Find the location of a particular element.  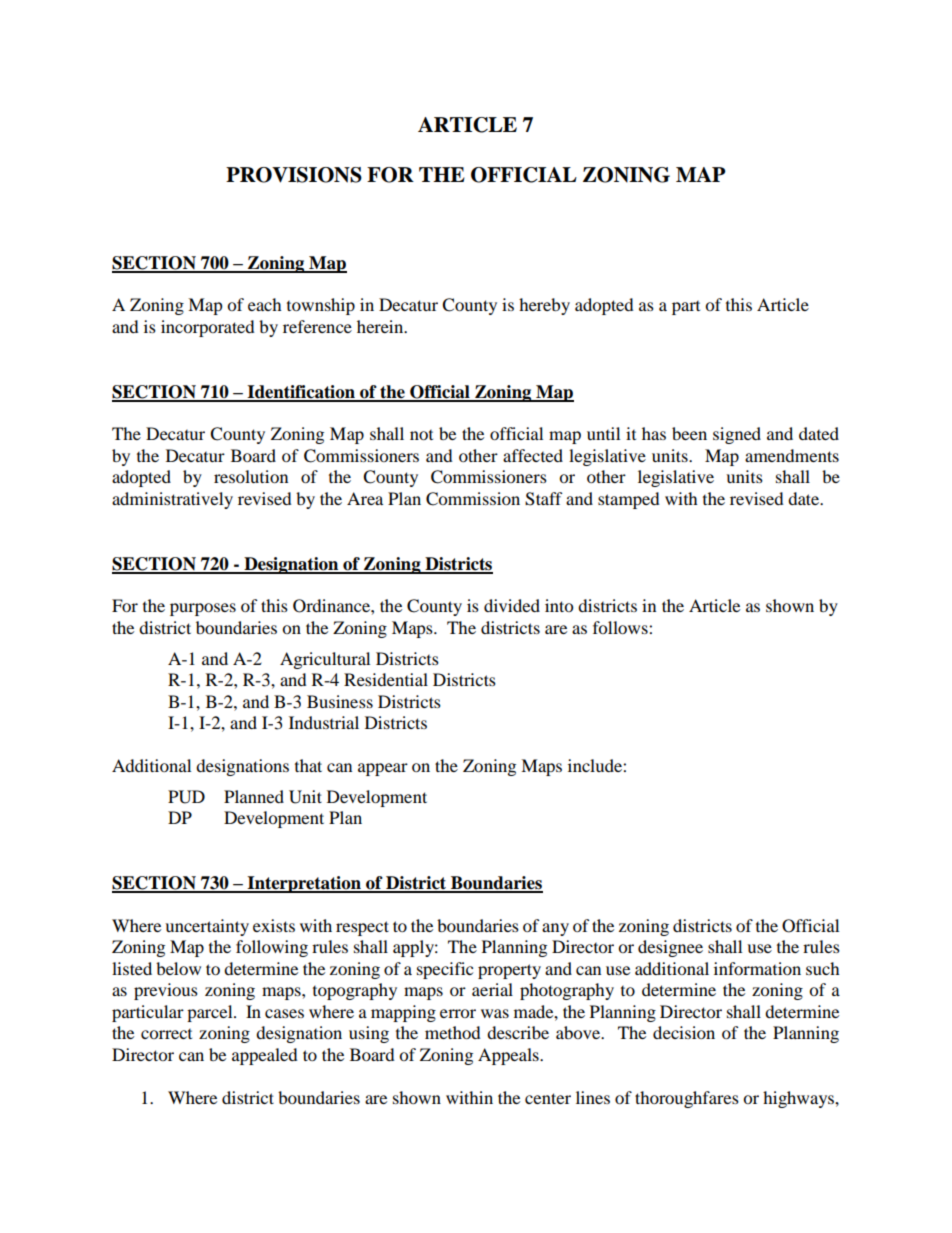

hereby is located at coordinates (544, 306).
